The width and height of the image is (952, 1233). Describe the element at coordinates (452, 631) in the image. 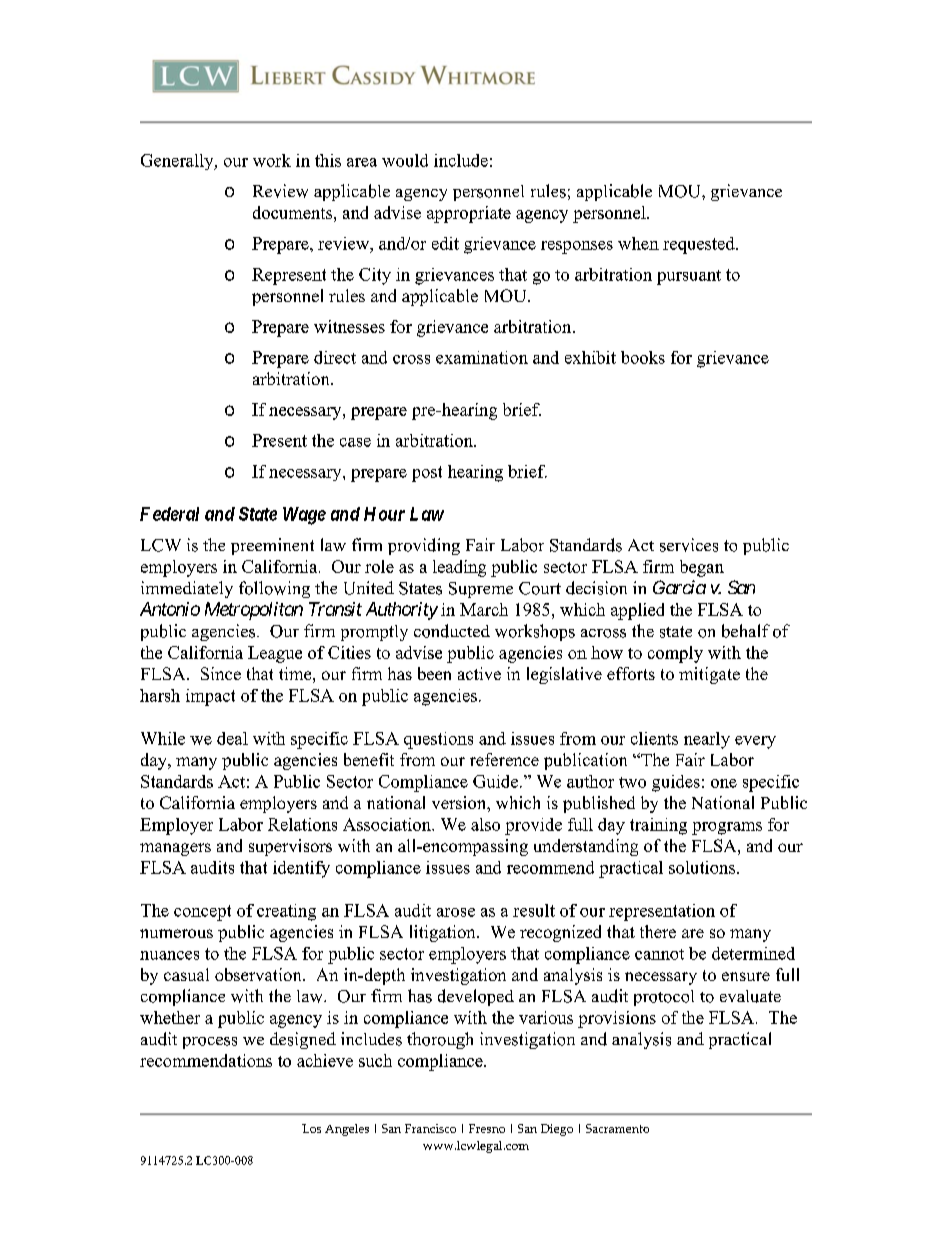

I see `conducted` at that location.
